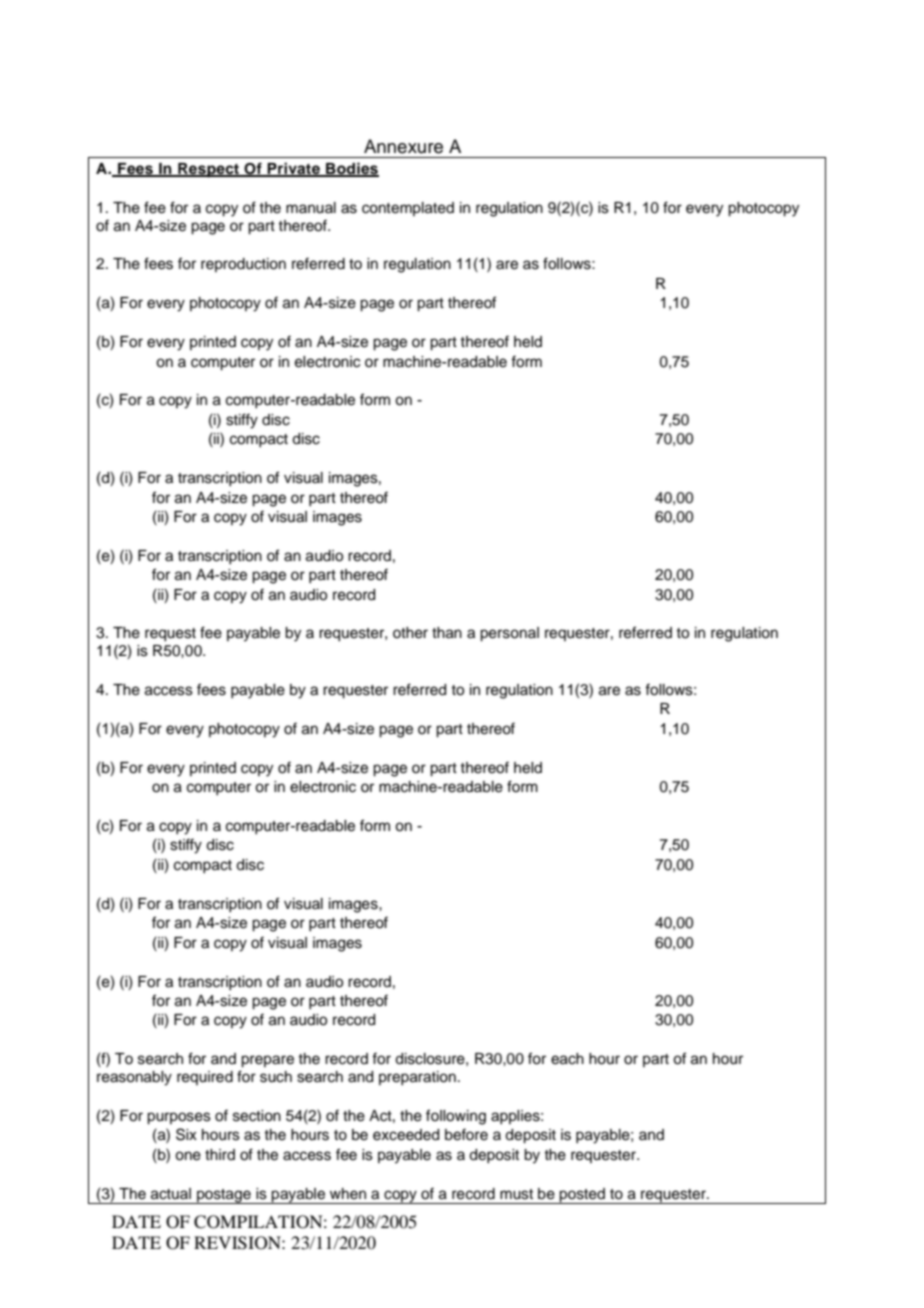  I want to click on when, so click(348, 1194).
